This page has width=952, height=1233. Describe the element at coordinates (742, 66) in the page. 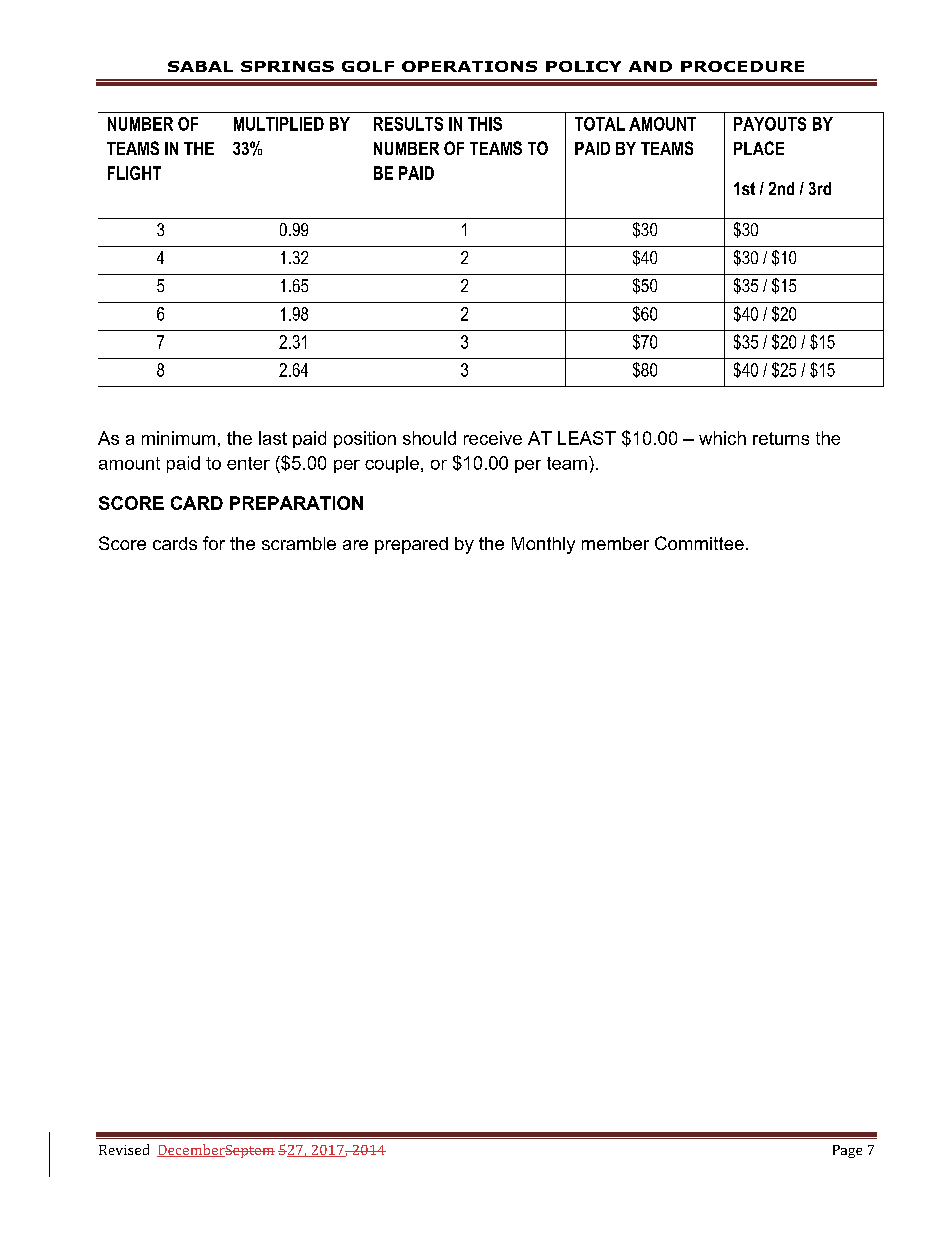

I see `PROCEDURE` at that location.
